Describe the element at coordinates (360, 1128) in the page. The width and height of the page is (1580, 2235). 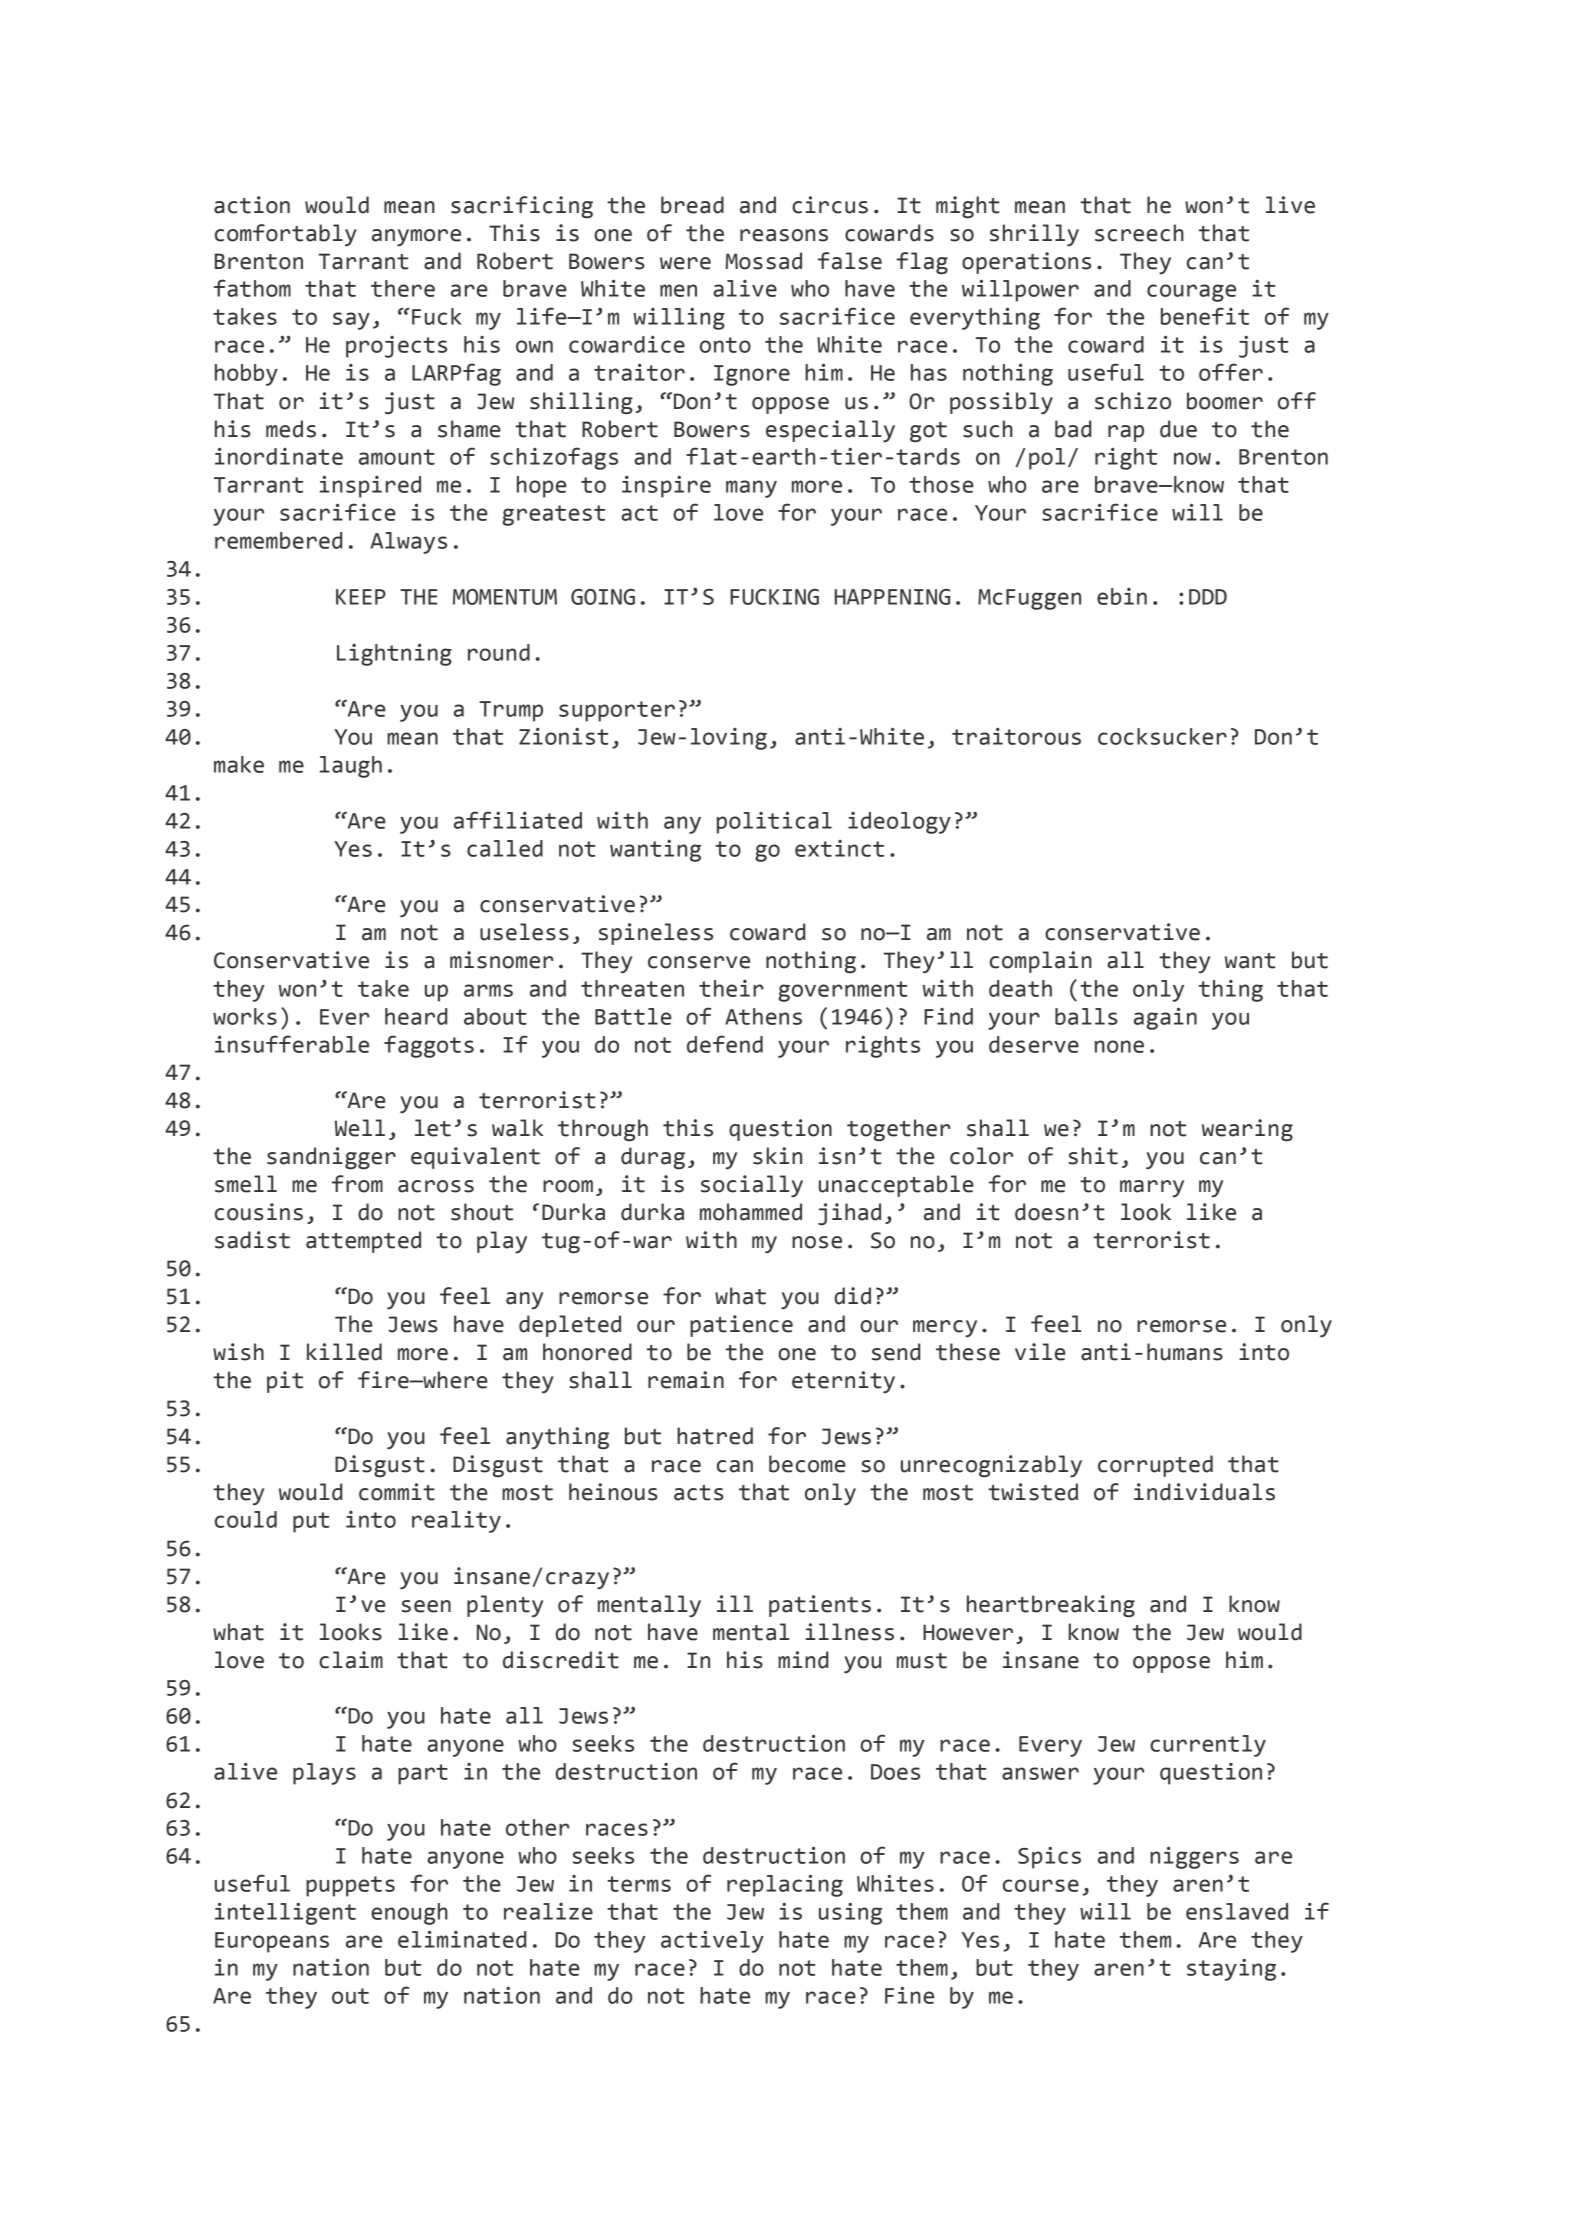
I see `Well` at that location.
